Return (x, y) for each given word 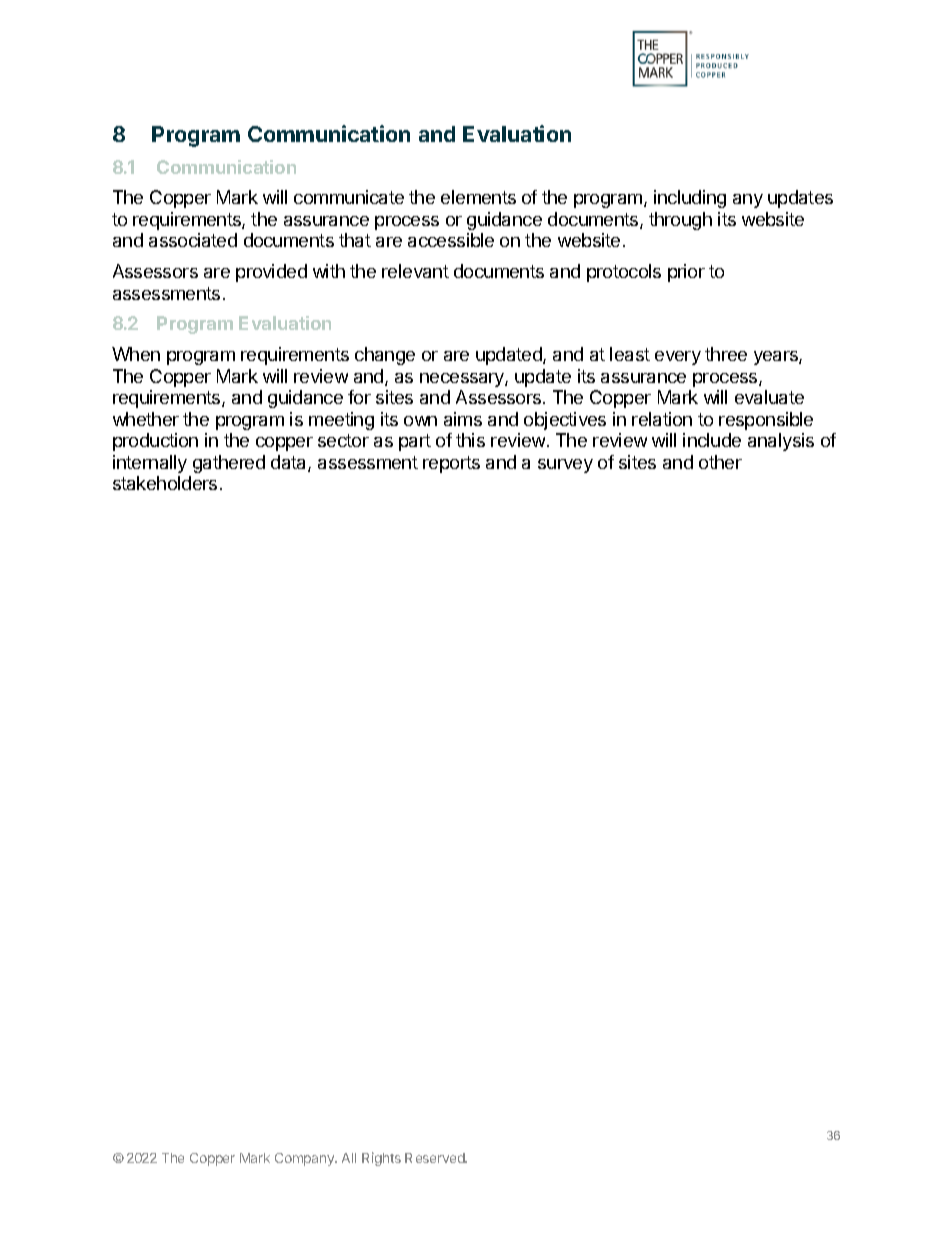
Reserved (436, 1158)
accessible (451, 240)
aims (463, 419)
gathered (229, 464)
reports (451, 464)
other (720, 462)
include (712, 440)
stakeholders (165, 483)
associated (193, 240)
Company (306, 1159)
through (680, 221)
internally (150, 464)
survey (565, 466)
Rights (381, 1159)
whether (146, 419)
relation (662, 419)
